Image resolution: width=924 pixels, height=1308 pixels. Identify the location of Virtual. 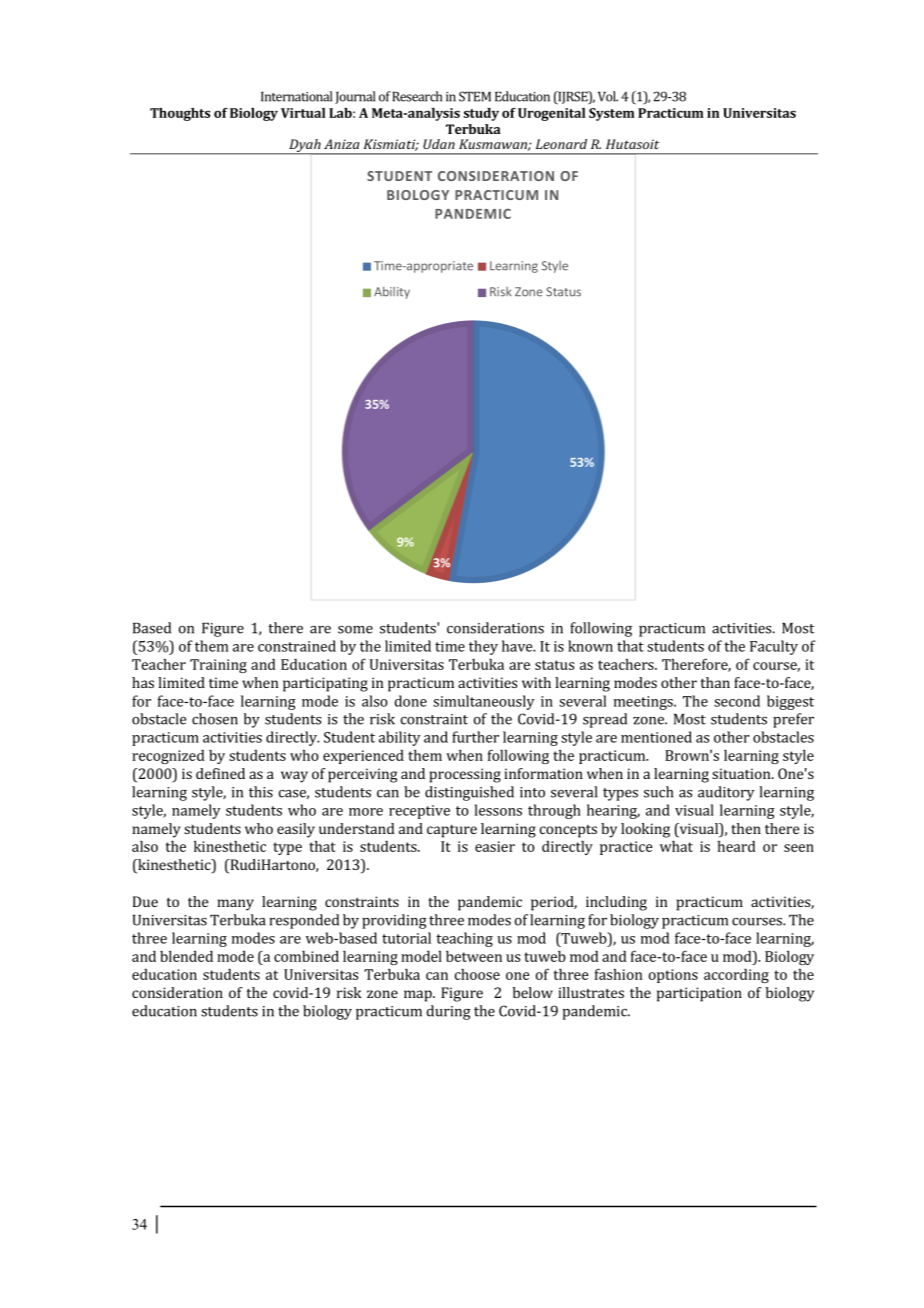
(303, 113).
